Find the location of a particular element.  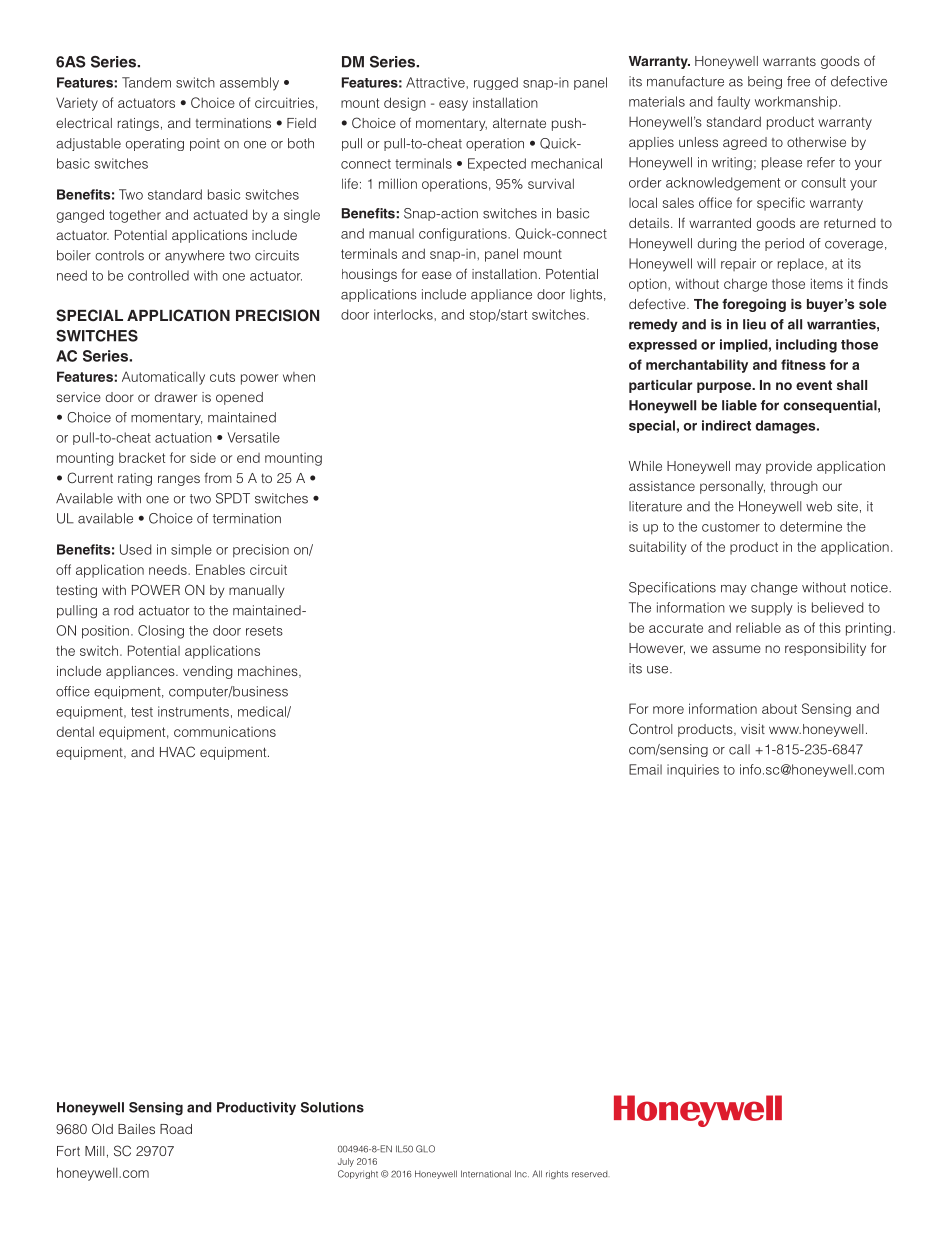

HVAC is located at coordinates (177, 751).
